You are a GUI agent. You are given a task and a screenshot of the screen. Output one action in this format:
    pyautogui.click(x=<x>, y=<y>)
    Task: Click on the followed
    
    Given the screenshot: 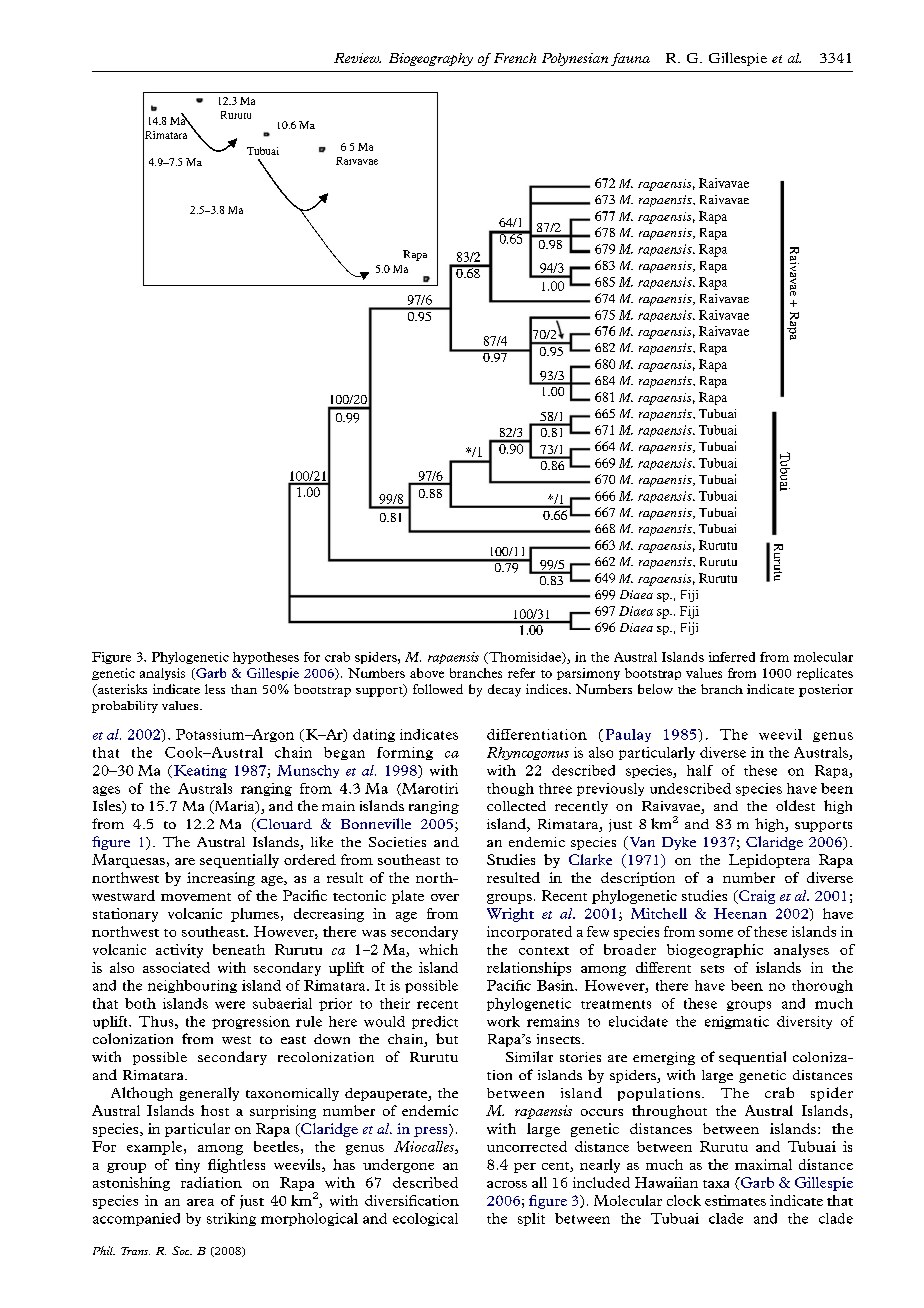 What is the action you would take?
    pyautogui.click(x=438, y=689)
